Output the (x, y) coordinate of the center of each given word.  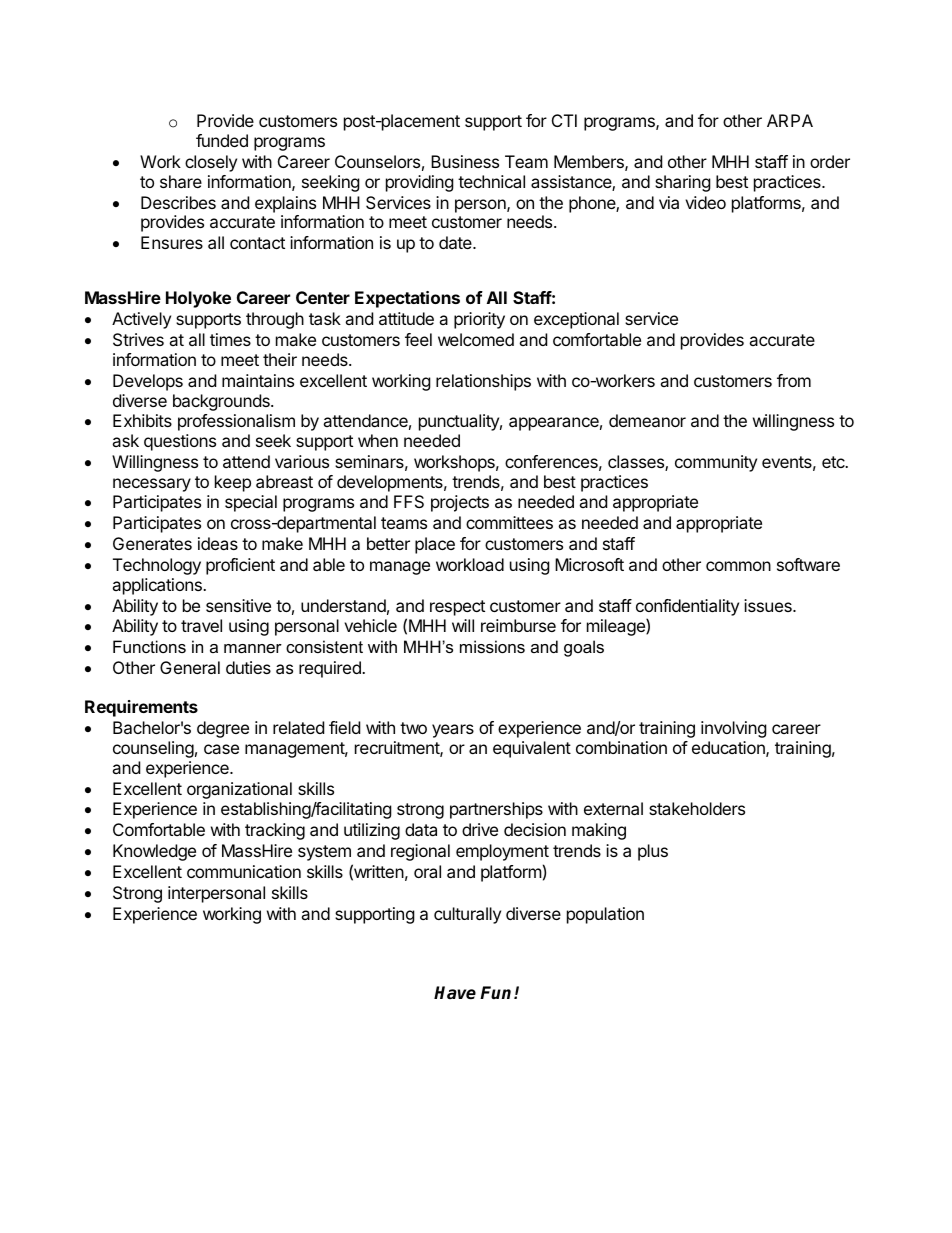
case (221, 749)
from (794, 380)
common (738, 566)
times (230, 339)
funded (222, 140)
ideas (218, 543)
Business (465, 161)
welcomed (476, 339)
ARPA (790, 120)
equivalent (532, 749)
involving (734, 729)
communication (244, 871)
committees (509, 522)
